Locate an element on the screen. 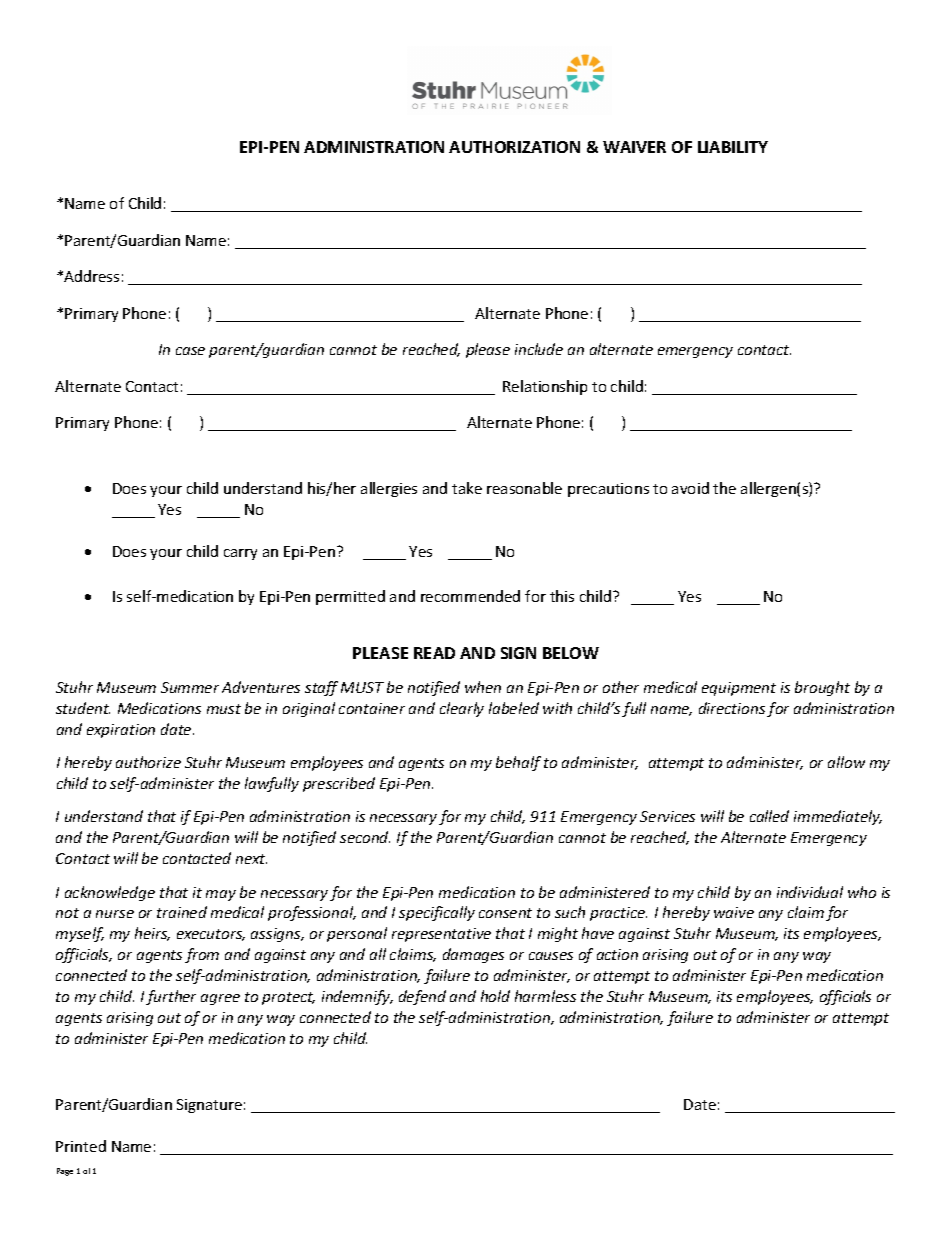  LIABILITY is located at coordinates (733, 147).
